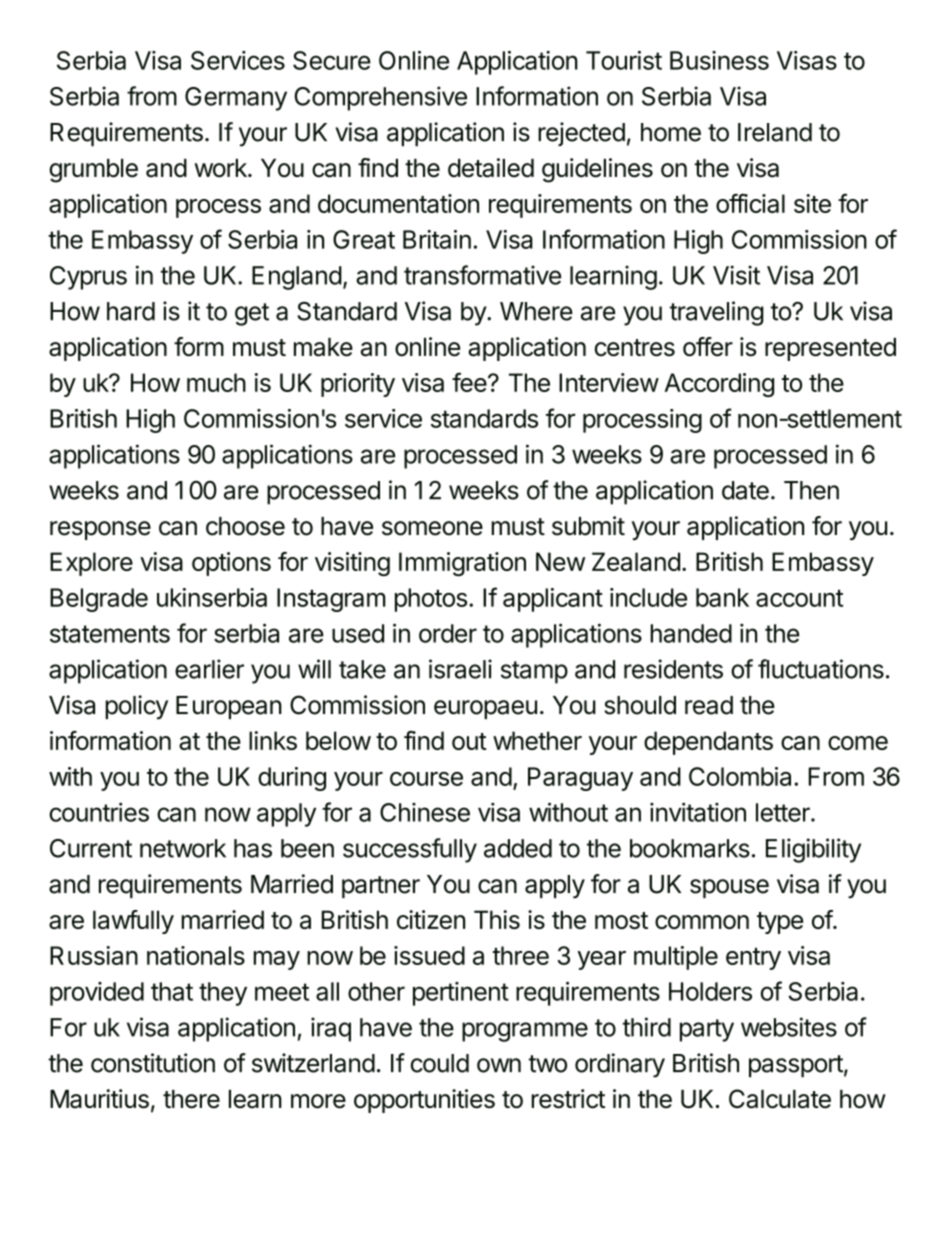  I want to click on Colombia, so click(742, 776).
